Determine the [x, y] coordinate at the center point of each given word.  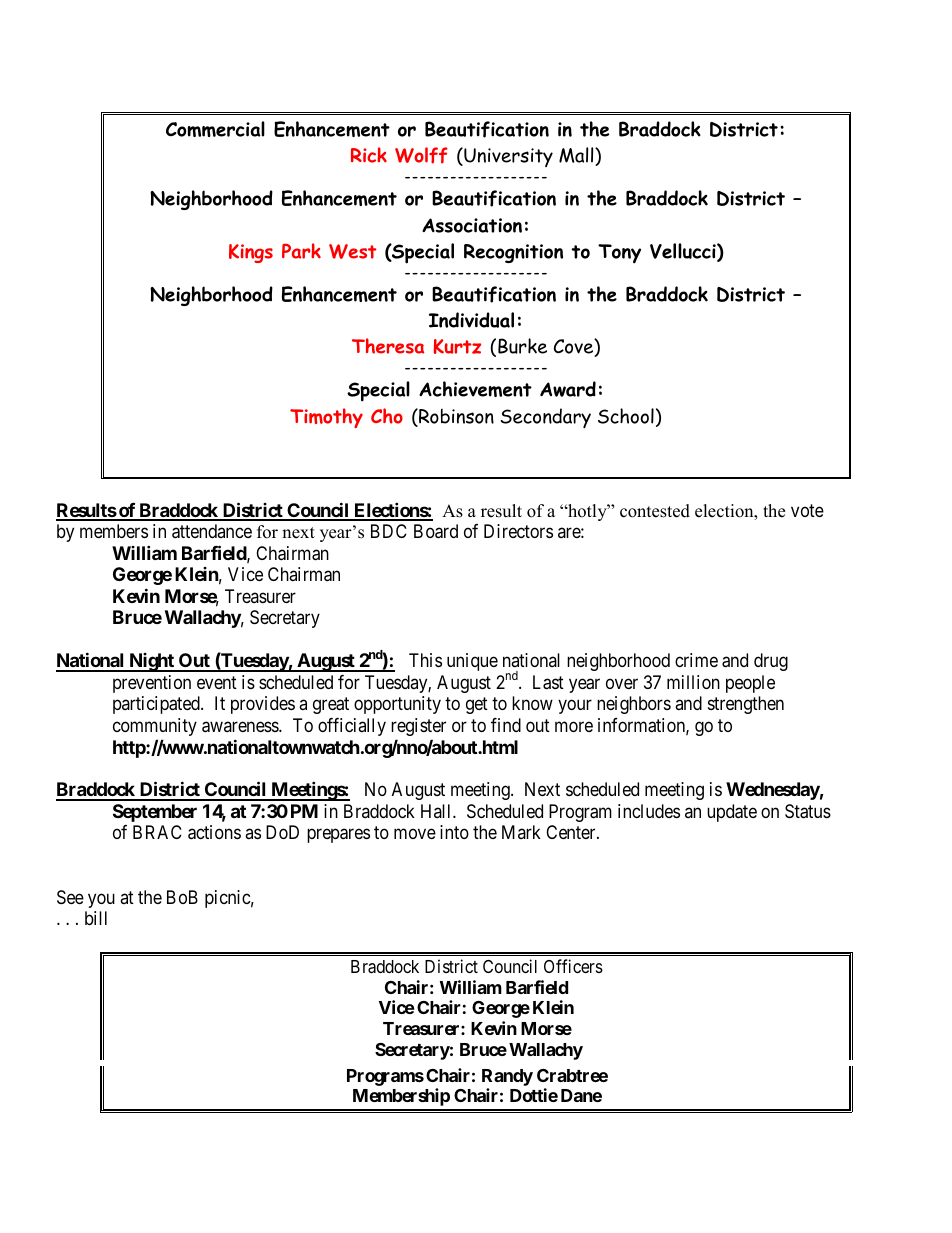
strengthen [746, 705]
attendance [212, 531]
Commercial [215, 129]
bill [96, 918]
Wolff [421, 155]
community [155, 727]
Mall [577, 156]
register [418, 727]
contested [655, 511]
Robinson [455, 417]
